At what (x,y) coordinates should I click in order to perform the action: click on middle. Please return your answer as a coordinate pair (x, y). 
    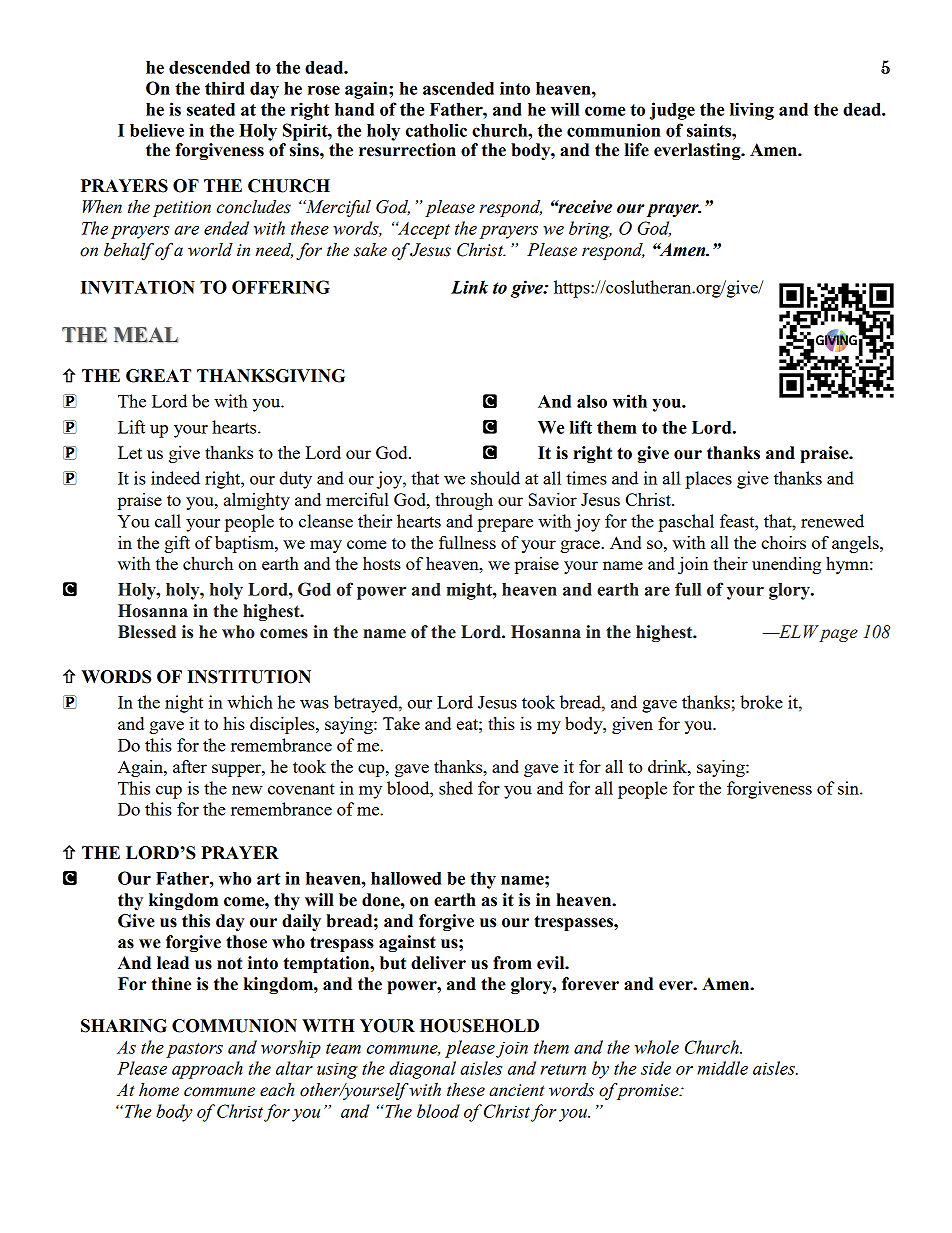
    Looking at the image, I should click on (722, 1068).
